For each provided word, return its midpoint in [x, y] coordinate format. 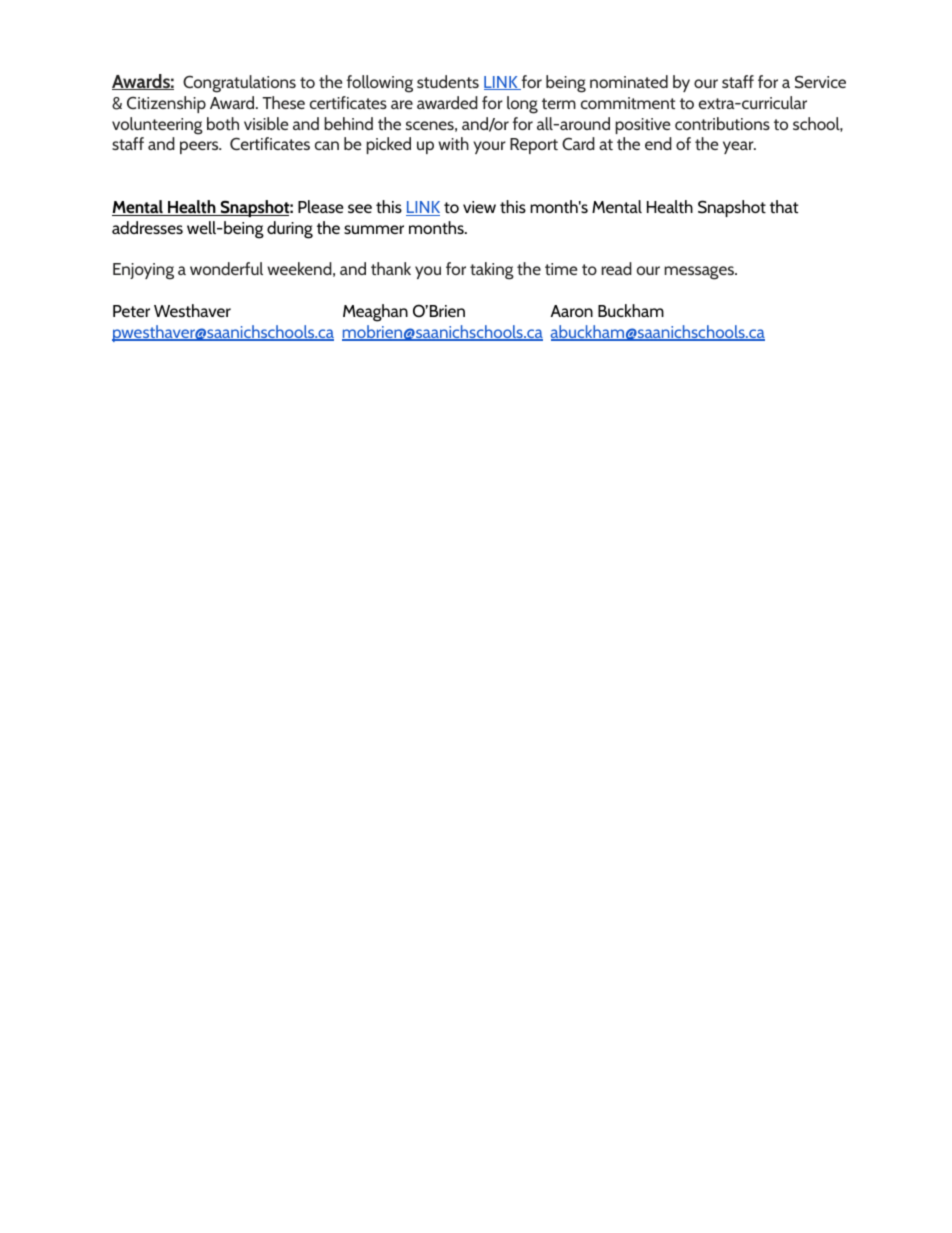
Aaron [571, 311]
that [784, 206]
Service [820, 82]
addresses [147, 227]
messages [700, 273]
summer [374, 229]
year [739, 147]
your [489, 147]
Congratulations [239, 84]
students [448, 81]
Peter [131, 311]
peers [200, 147]
